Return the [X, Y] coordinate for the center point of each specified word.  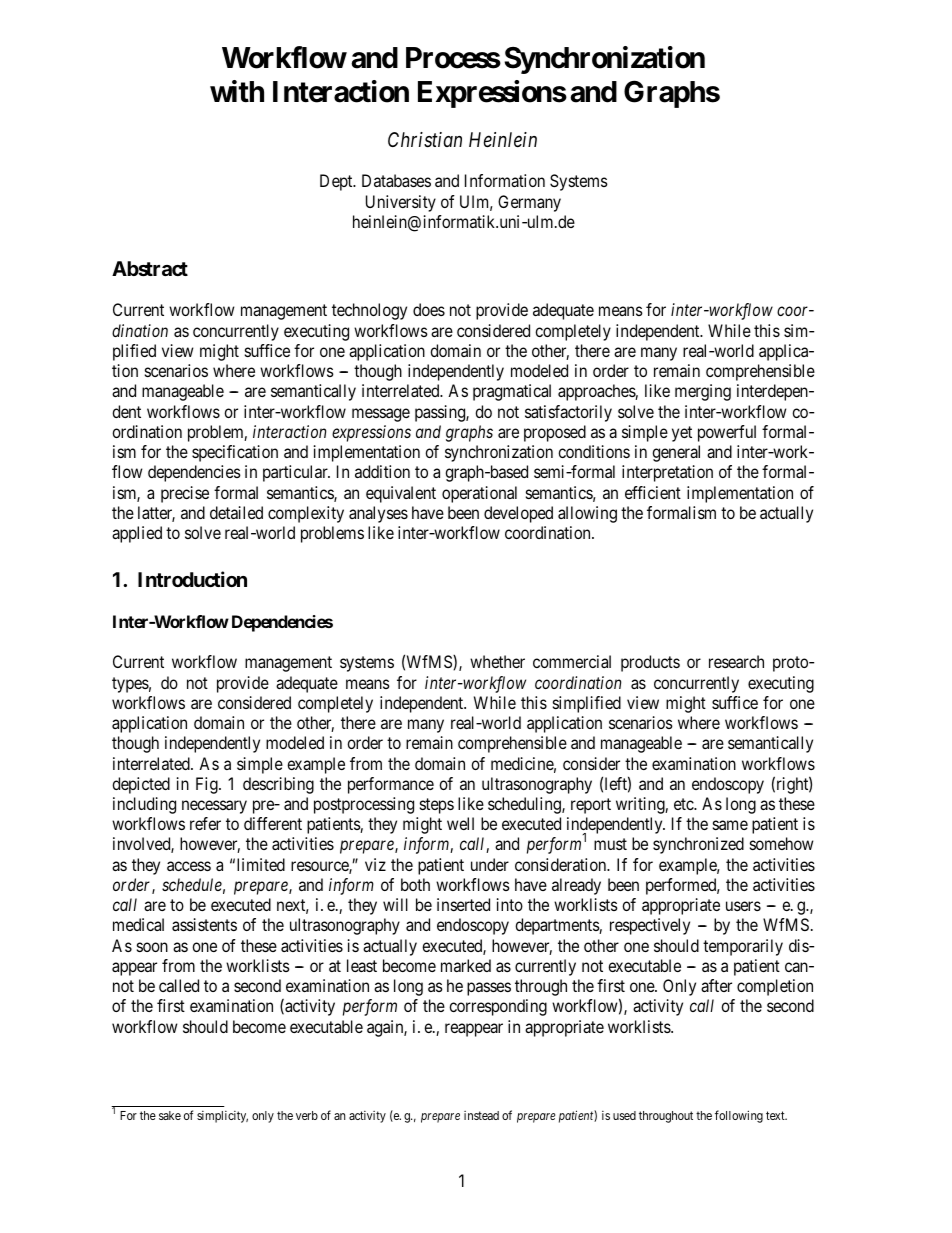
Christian [425, 140]
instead [481, 1115]
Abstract [150, 268]
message [381, 415]
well [460, 823]
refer [205, 823]
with [237, 91]
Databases [396, 180]
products [650, 663]
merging [703, 392]
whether [497, 661]
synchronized [698, 845]
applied [137, 534]
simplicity [222, 1117]
